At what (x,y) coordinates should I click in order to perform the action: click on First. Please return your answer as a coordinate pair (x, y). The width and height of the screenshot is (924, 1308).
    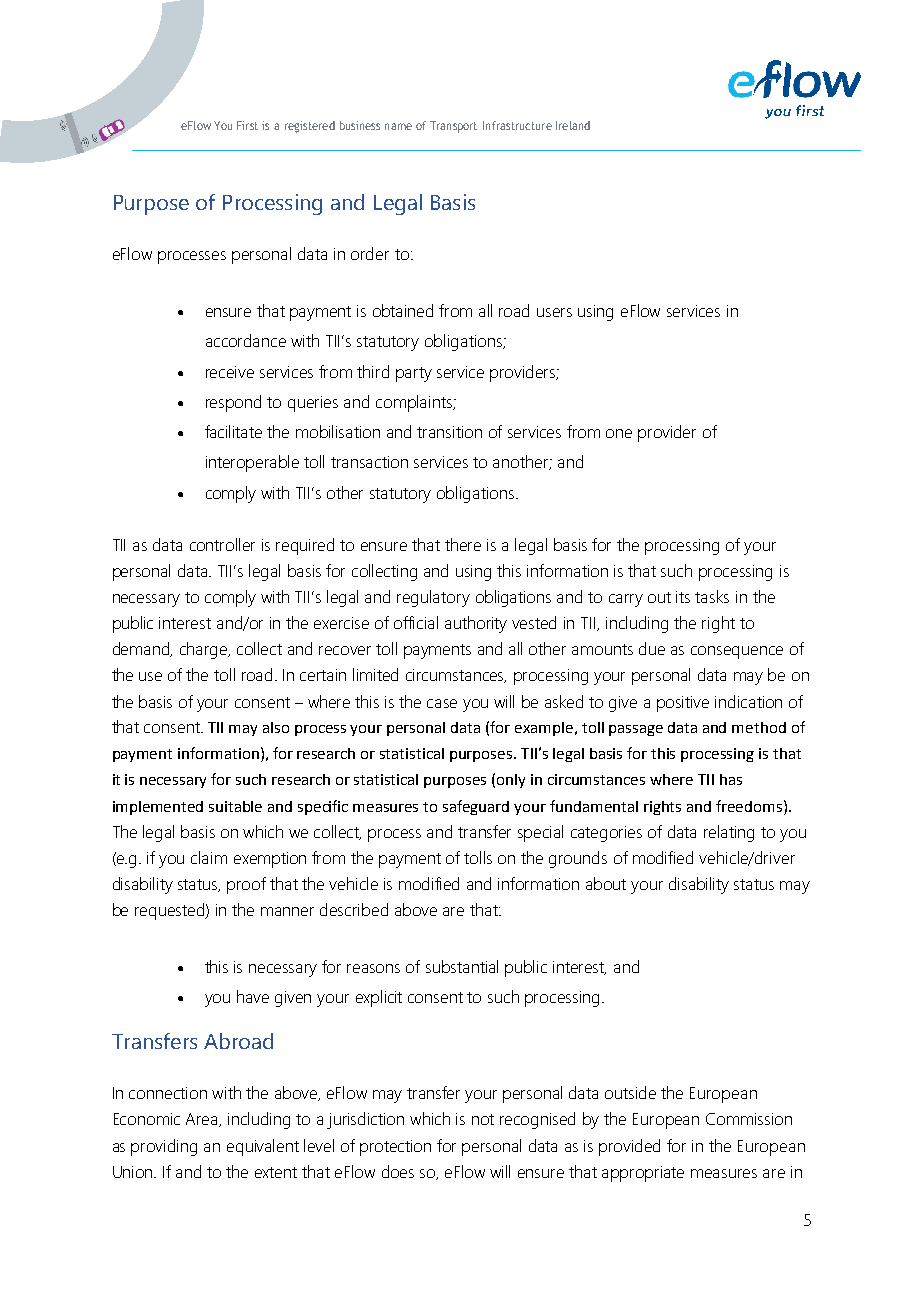
    Looking at the image, I should click on (247, 125).
